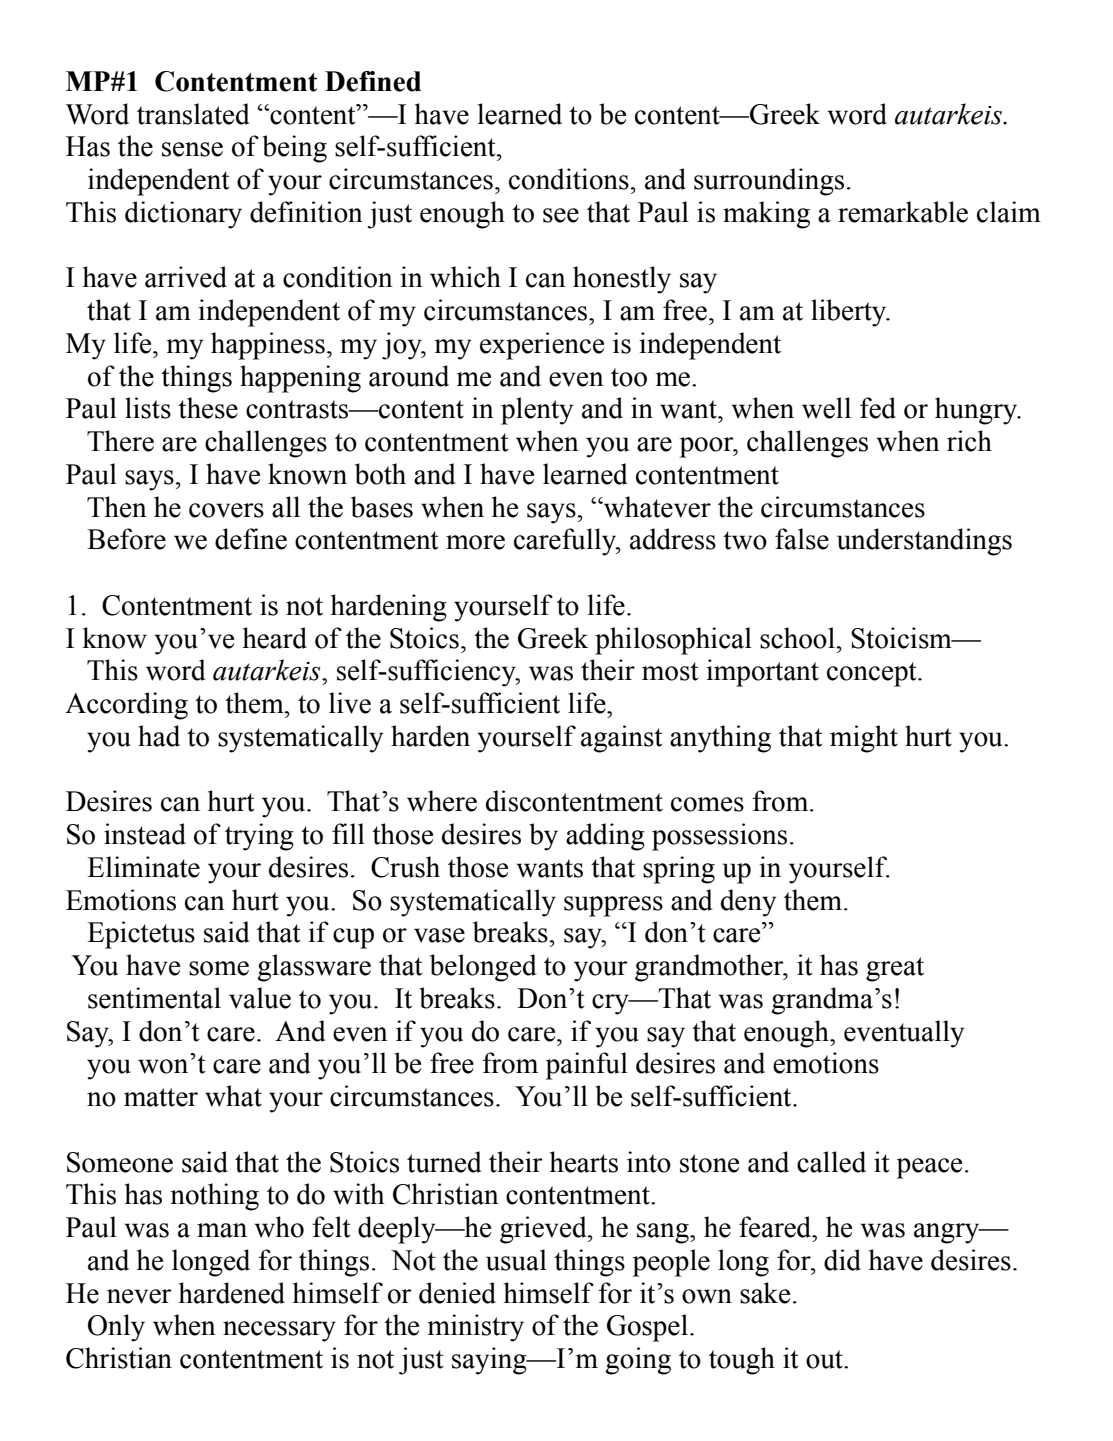 This screenshot has height=1441, width=1113. Describe the element at coordinates (864, 739) in the screenshot. I see `might` at that location.
